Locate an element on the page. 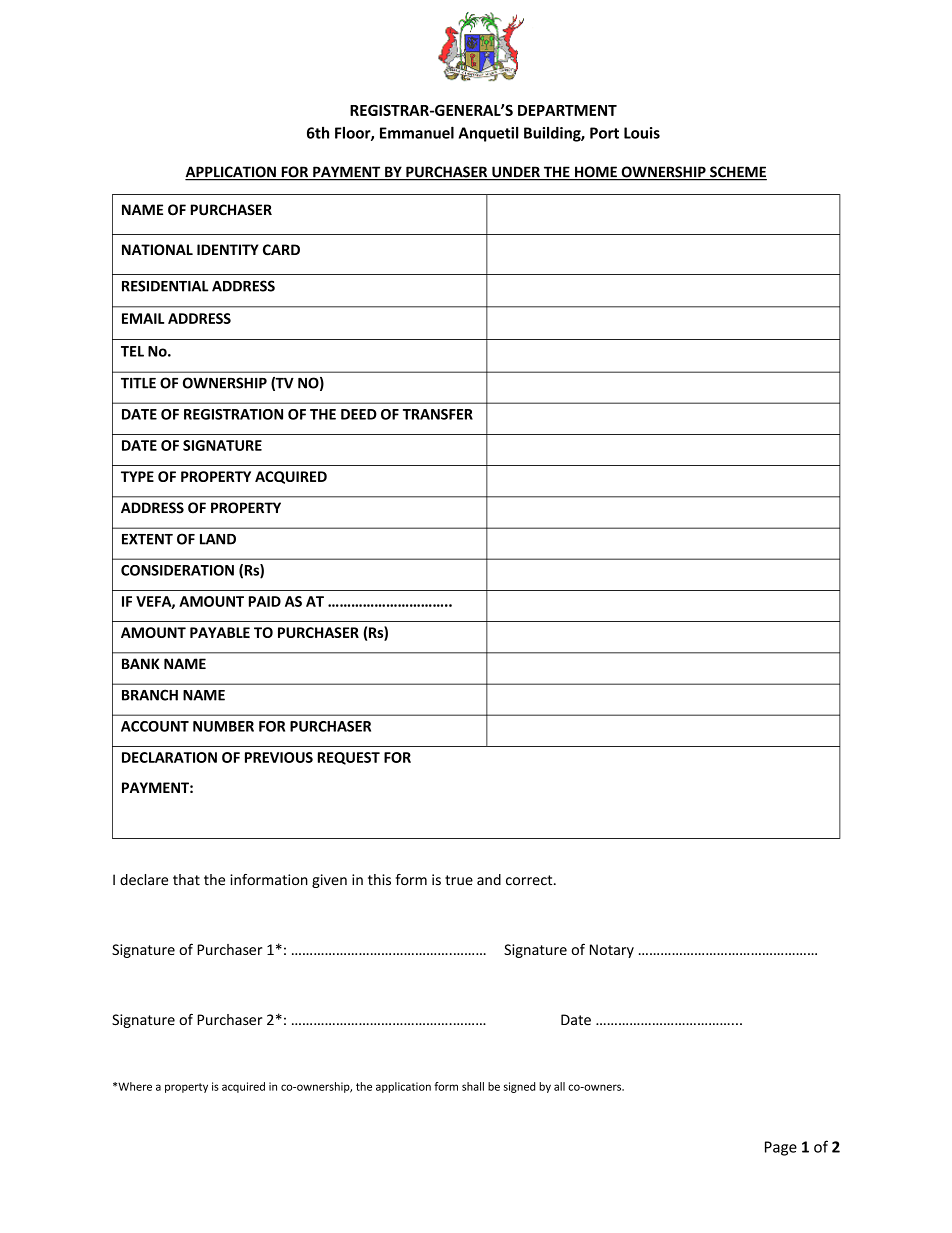 The image size is (952, 1233). Page is located at coordinates (781, 1148).
